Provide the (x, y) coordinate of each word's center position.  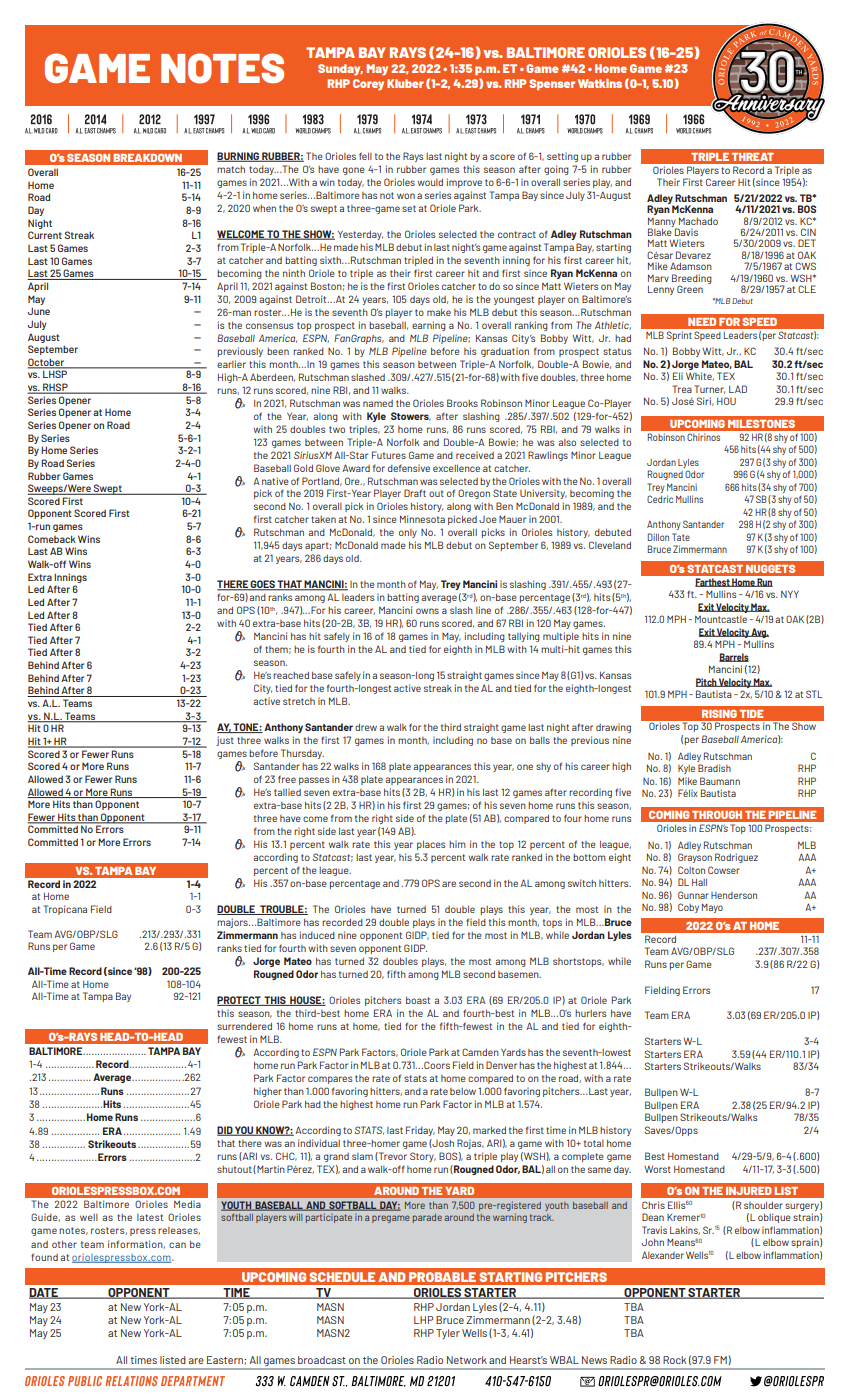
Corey (368, 85)
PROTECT (240, 1001)
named (378, 403)
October (47, 363)
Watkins (600, 83)
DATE (44, 1293)
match (231, 169)
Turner (710, 389)
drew (366, 727)
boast (418, 1000)
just (225, 741)
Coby (688, 908)
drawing (613, 728)
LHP (424, 1320)
